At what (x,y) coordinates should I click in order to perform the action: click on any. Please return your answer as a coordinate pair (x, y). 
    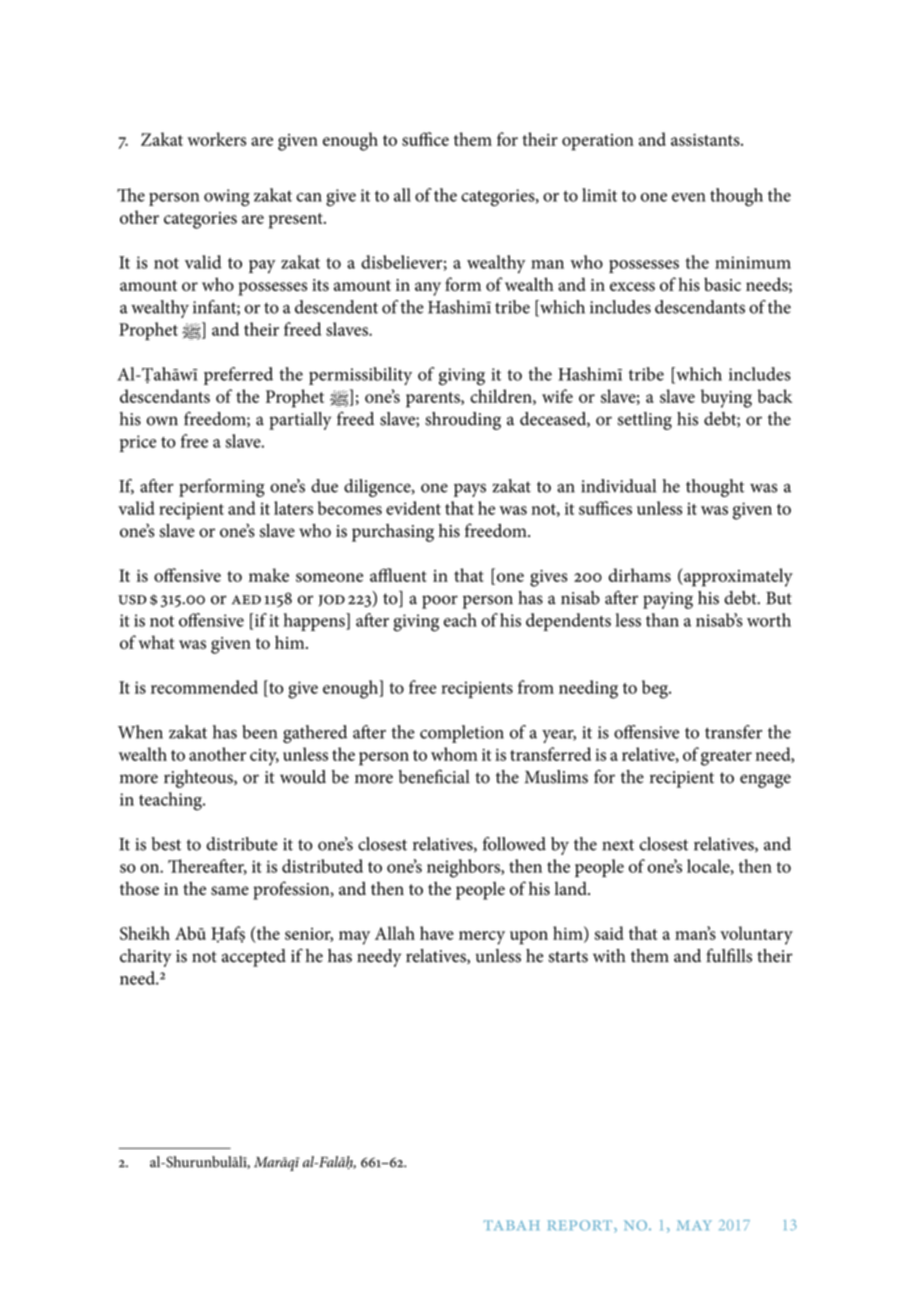
    Looking at the image, I should click on (428, 289).
